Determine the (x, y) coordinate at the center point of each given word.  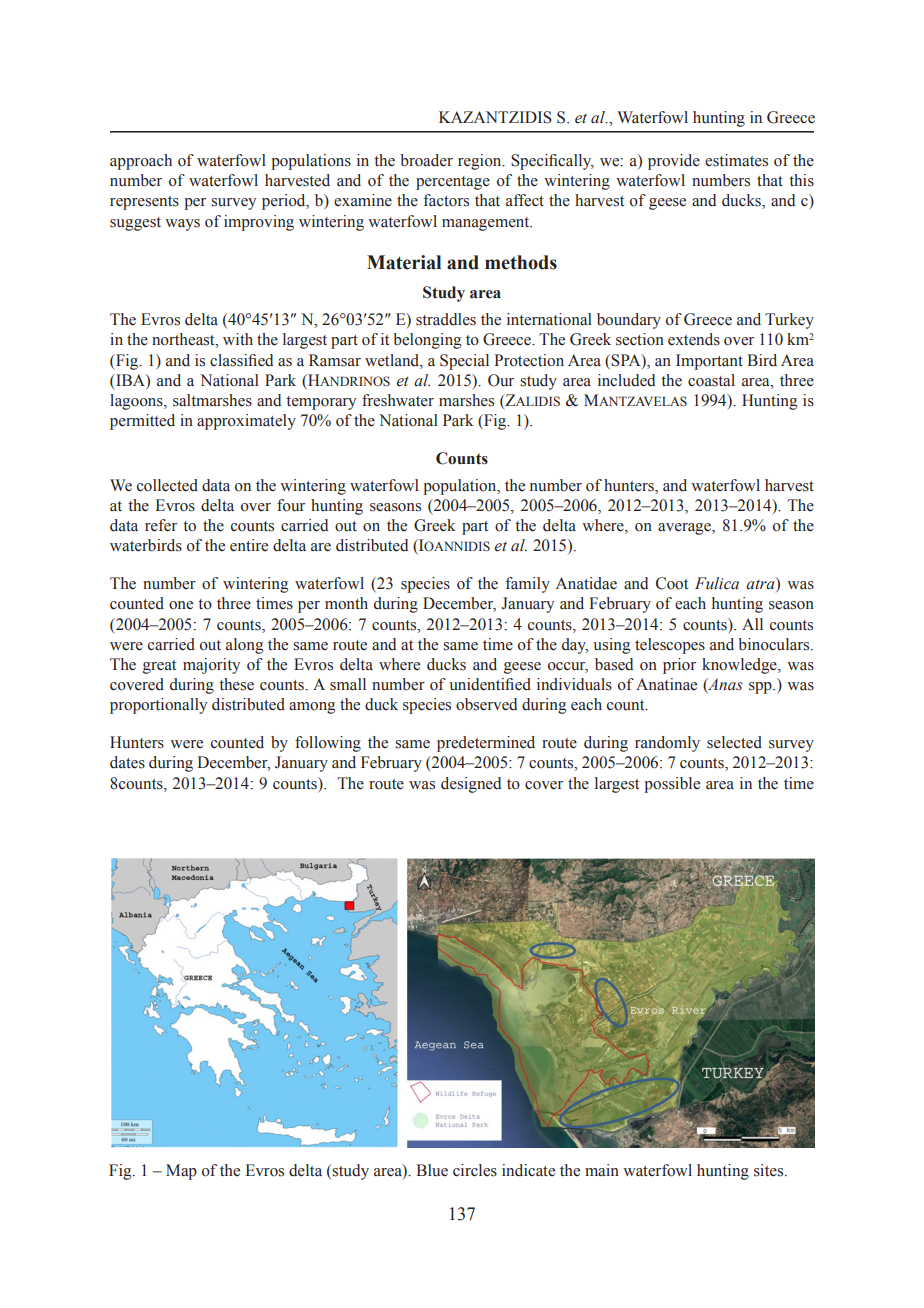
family (527, 585)
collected (167, 485)
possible (672, 785)
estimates (736, 160)
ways (182, 225)
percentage (453, 183)
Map (181, 1172)
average (685, 529)
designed (471, 785)
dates (127, 762)
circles (475, 1170)
